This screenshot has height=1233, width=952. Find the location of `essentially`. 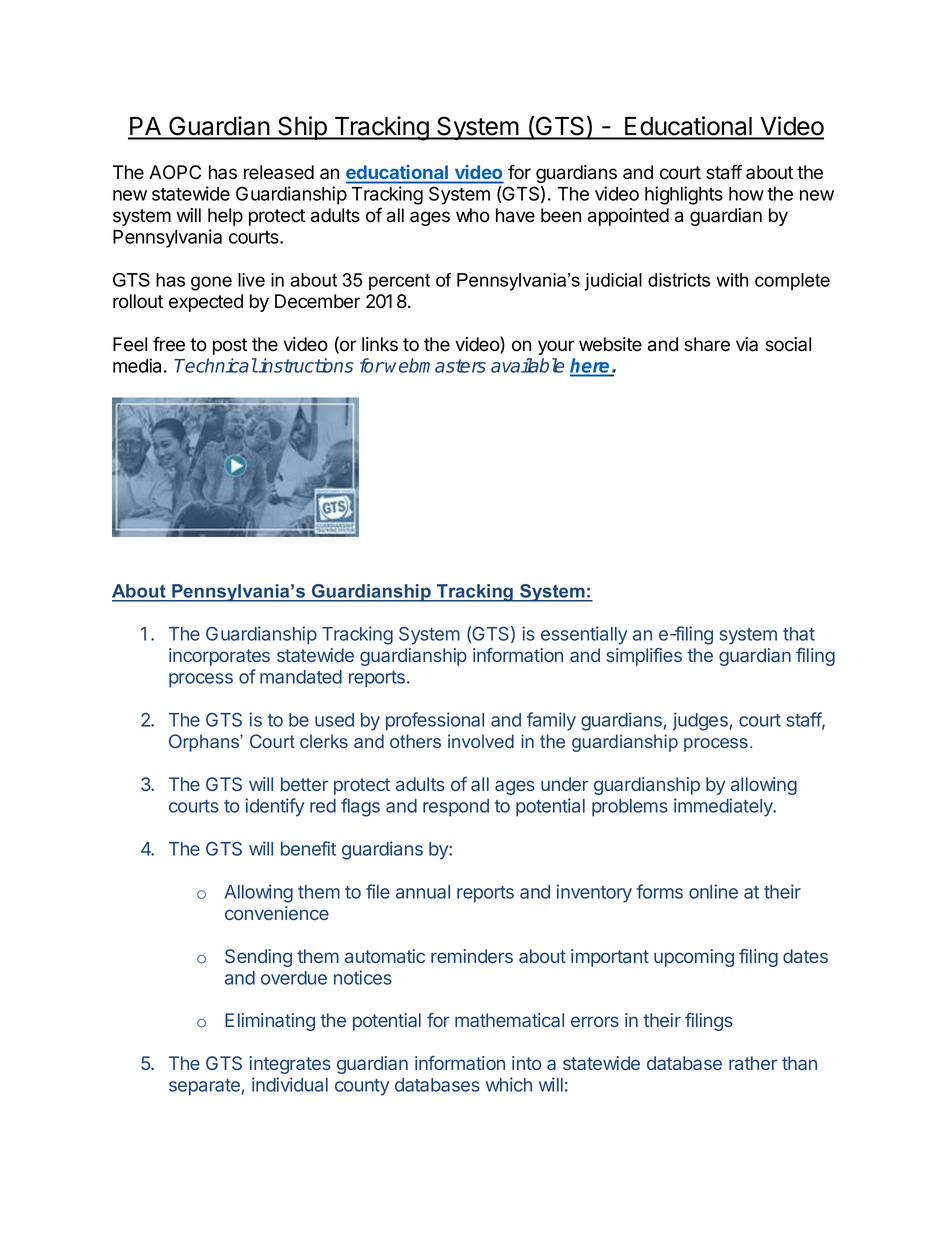

essentially is located at coordinates (584, 635).
